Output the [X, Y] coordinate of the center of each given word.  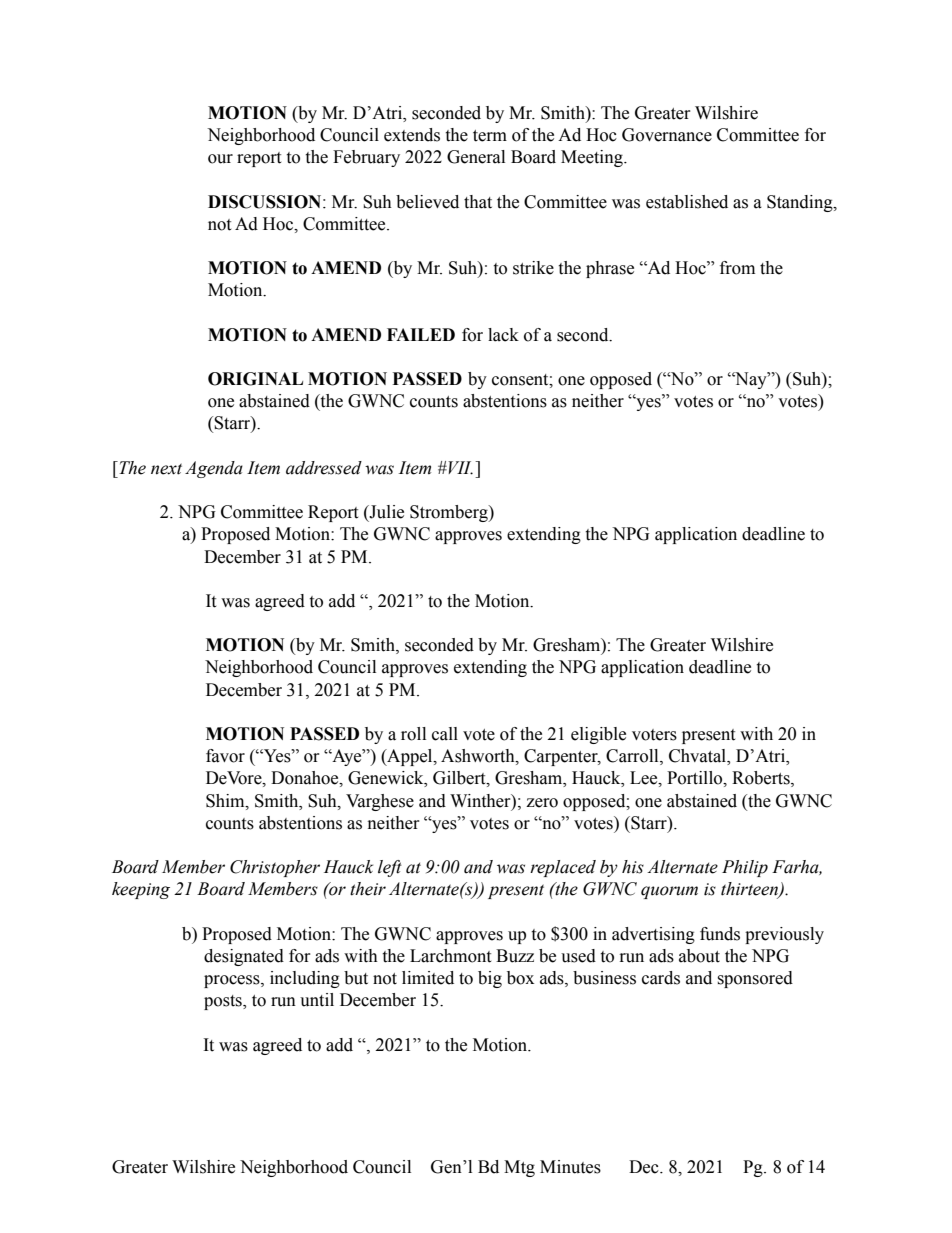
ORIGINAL [255, 379]
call [445, 734]
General [476, 157]
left [390, 868]
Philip [745, 868]
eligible [598, 735]
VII [459, 468]
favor [225, 756]
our [220, 159]
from [737, 268]
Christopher [275, 868]
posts [224, 1002]
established [687, 202]
